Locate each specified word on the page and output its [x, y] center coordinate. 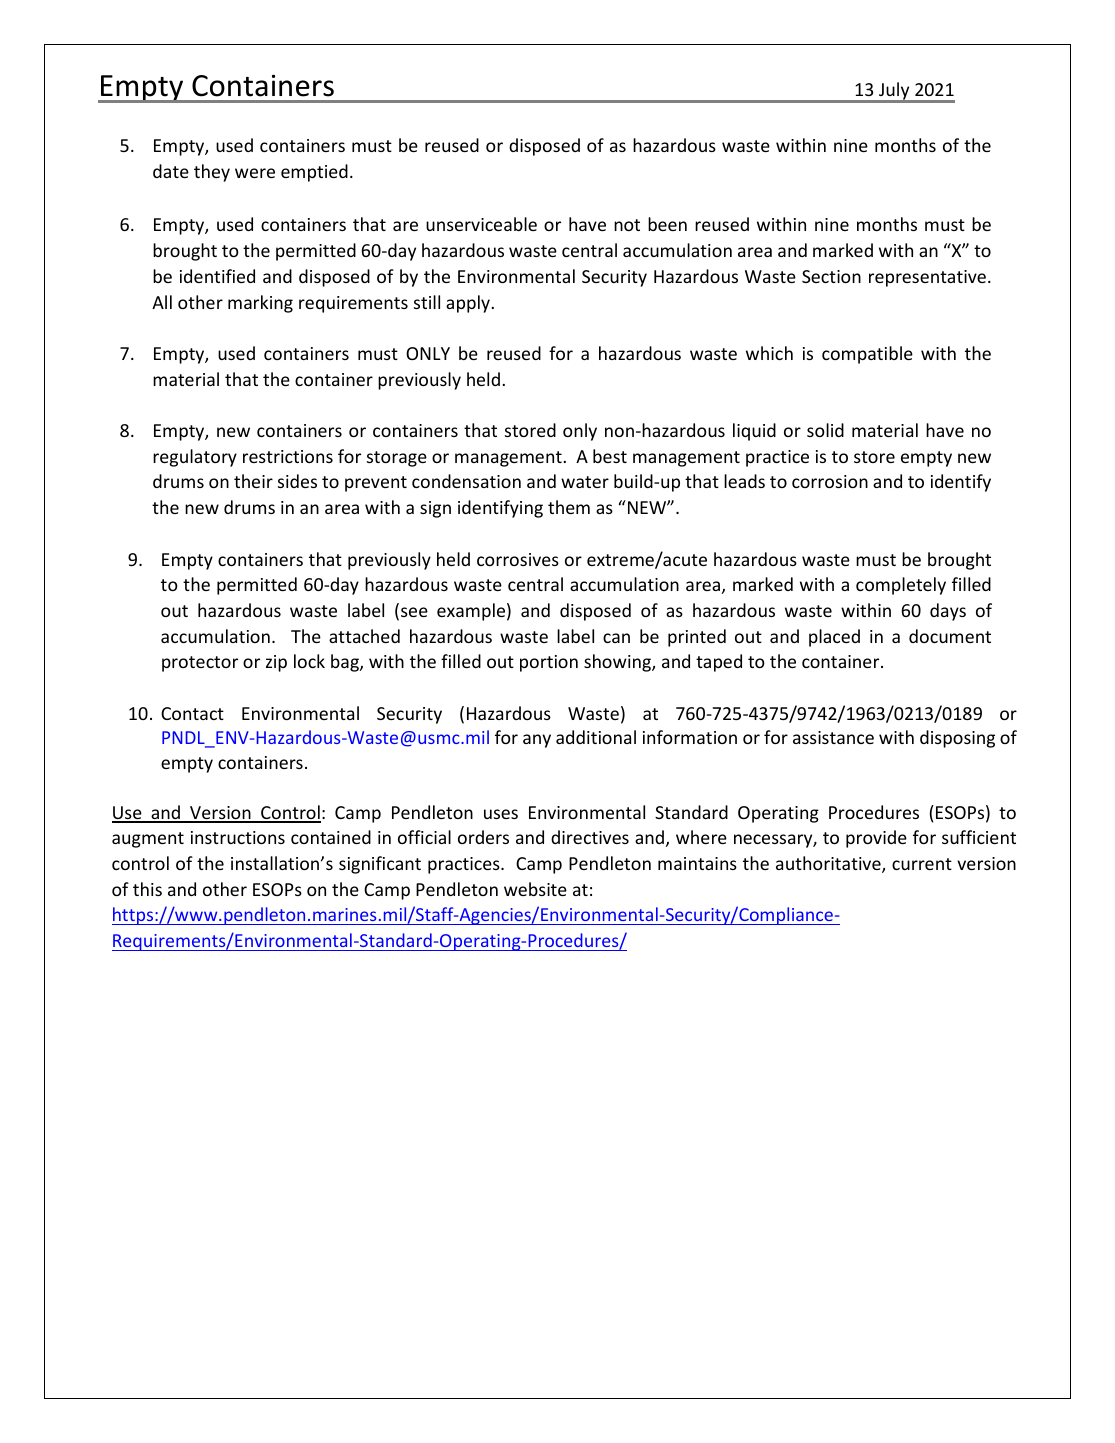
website [535, 889]
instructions [238, 837]
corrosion [830, 481]
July [894, 92]
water [585, 482]
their [253, 481]
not [627, 225]
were [255, 173]
